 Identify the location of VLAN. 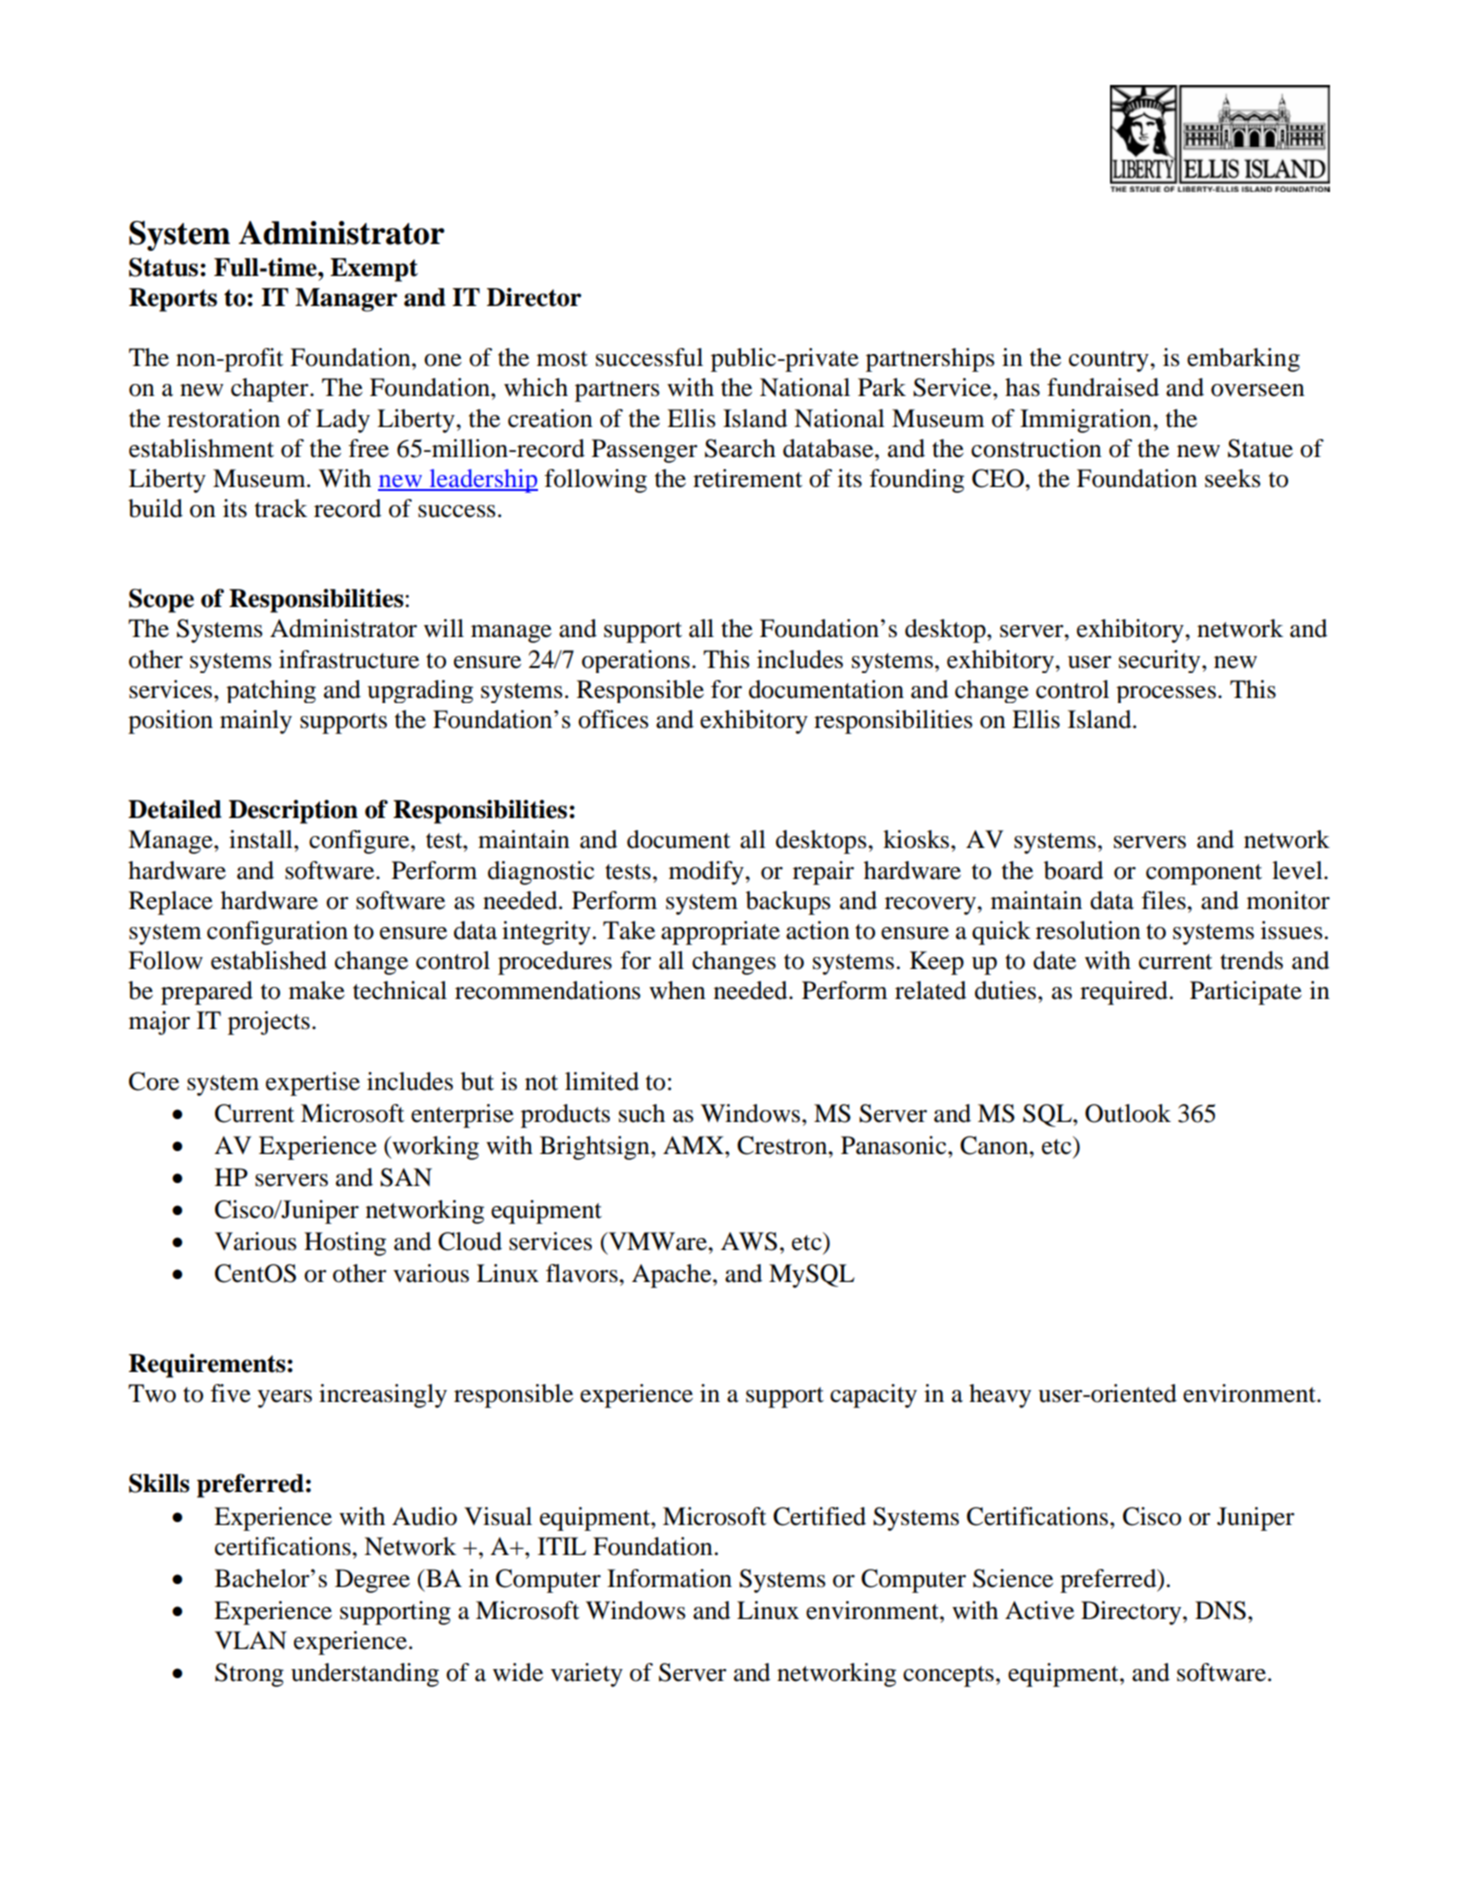
(251, 1640).
